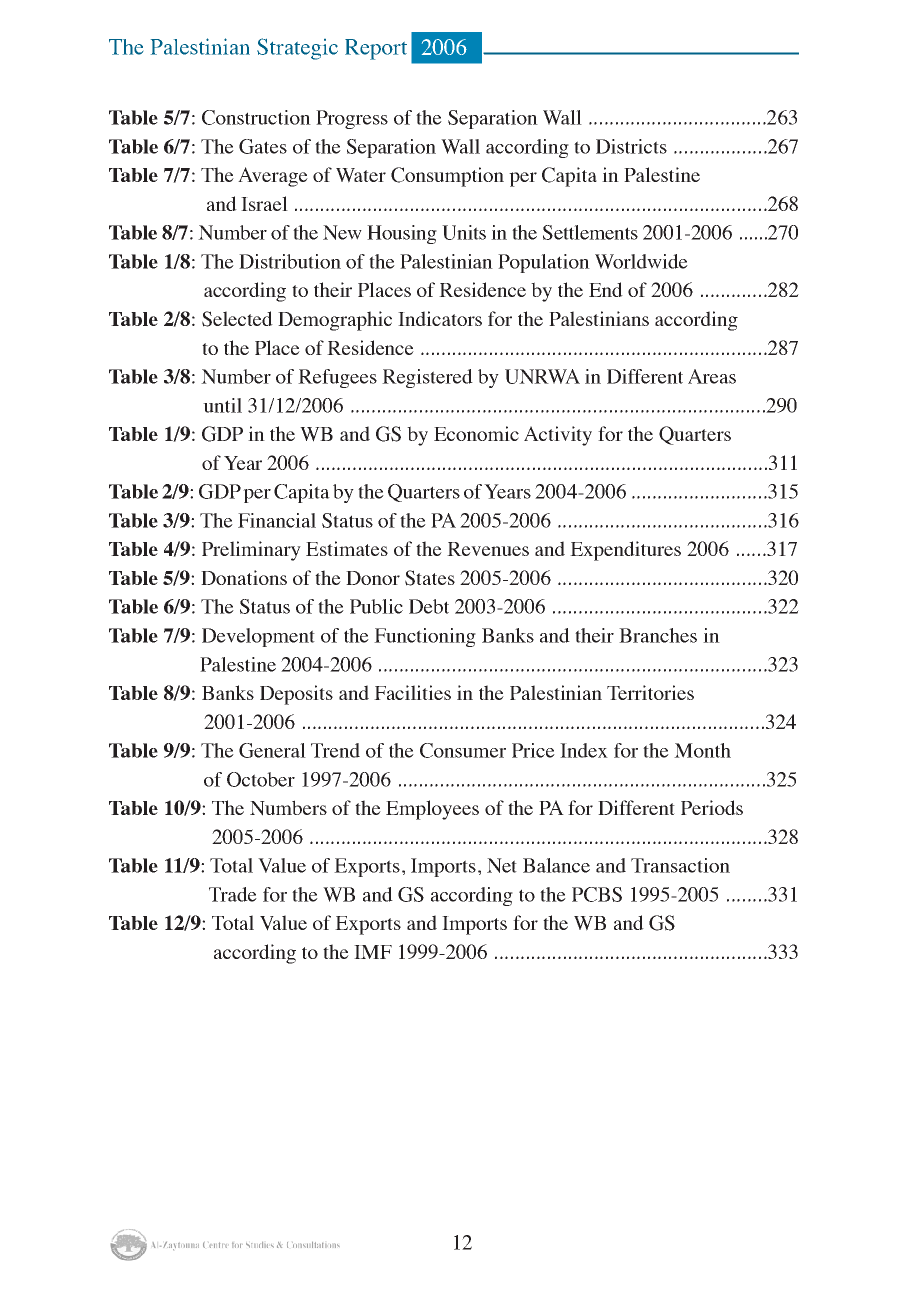 The width and height of the document is (924, 1305). What do you see at coordinates (631, 146) in the document?
I see `Districts` at bounding box center [631, 146].
